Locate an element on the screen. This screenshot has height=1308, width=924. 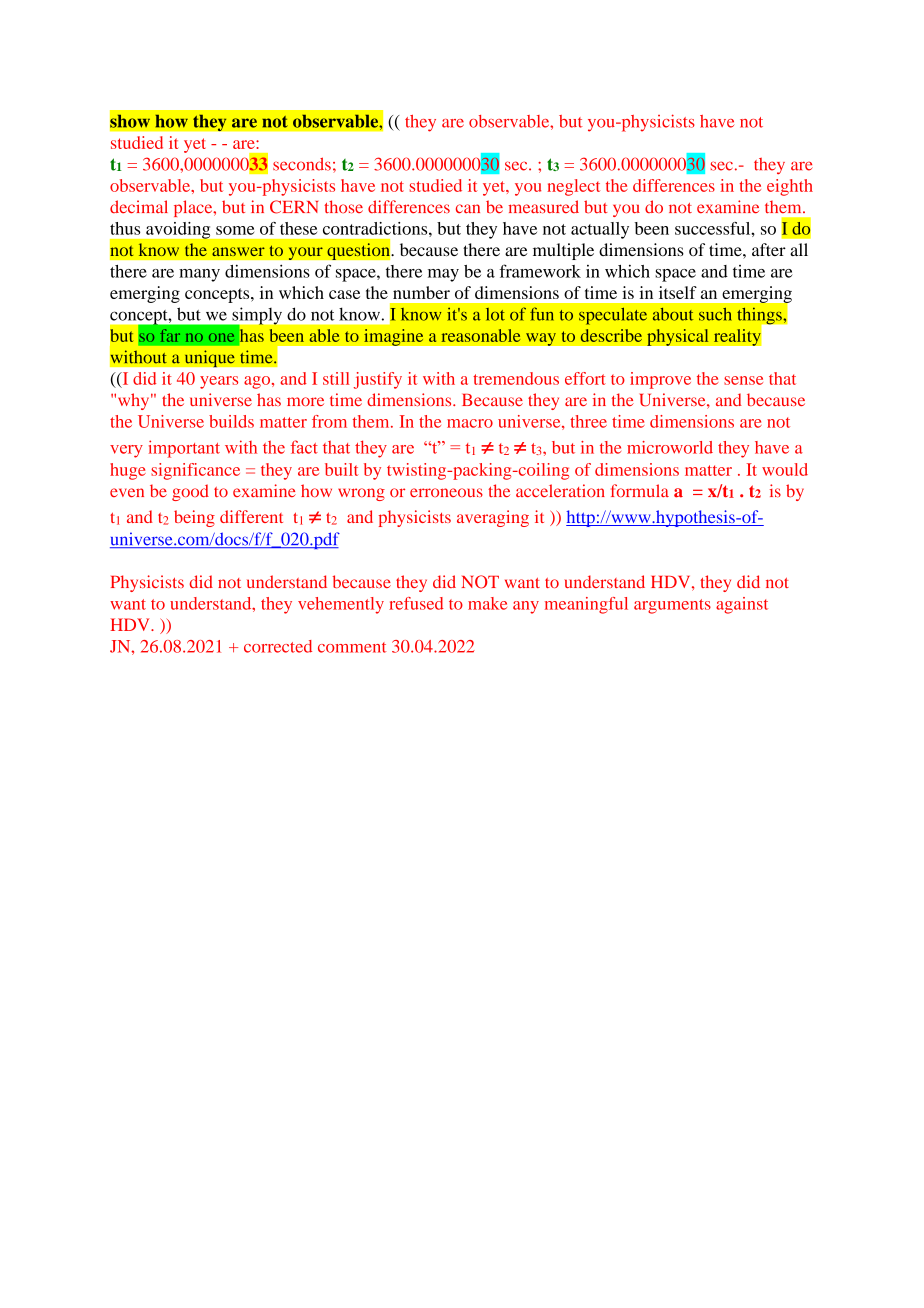
eighth is located at coordinates (790, 187).
